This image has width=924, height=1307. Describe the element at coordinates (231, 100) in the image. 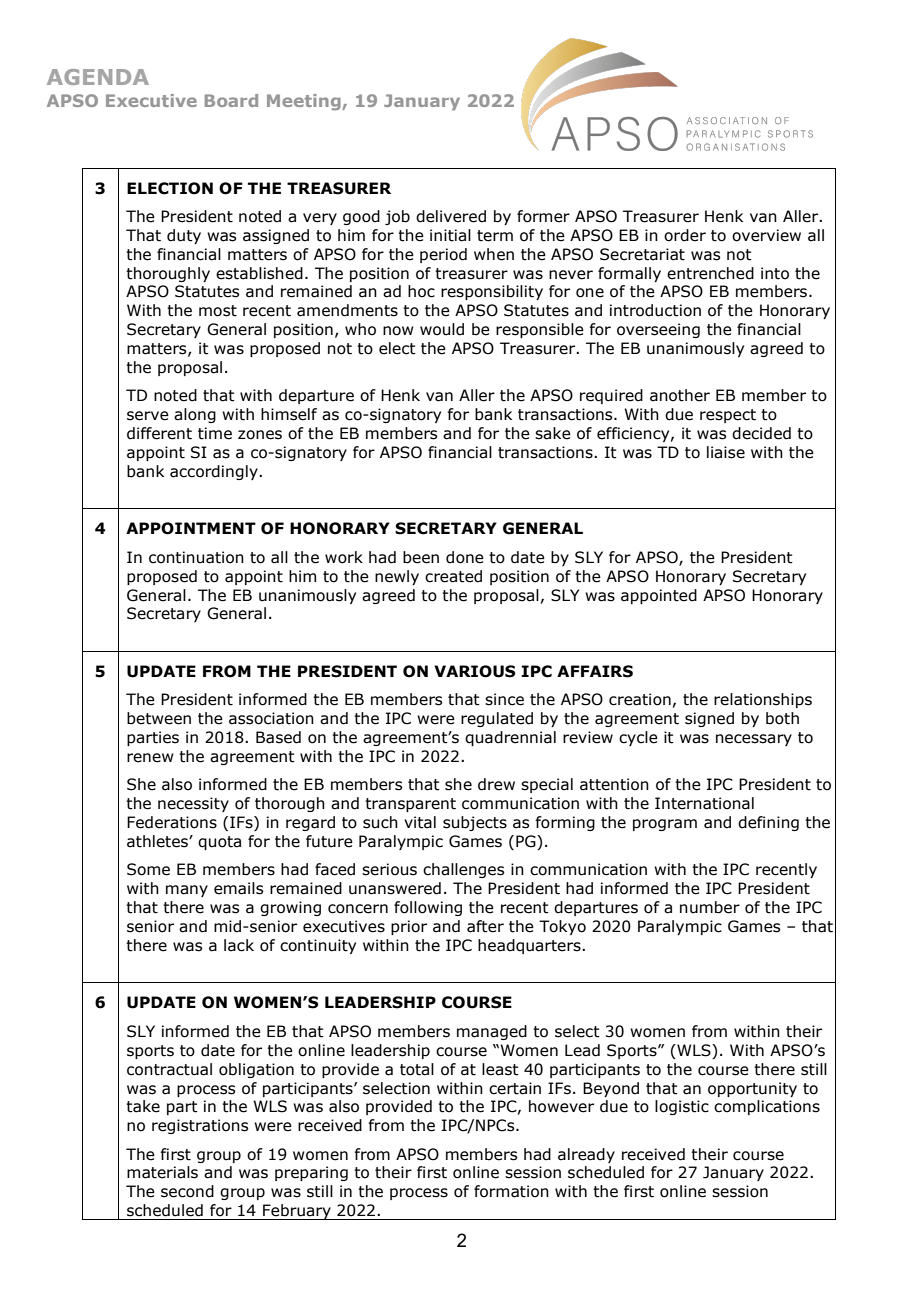

I see `Board` at that location.
